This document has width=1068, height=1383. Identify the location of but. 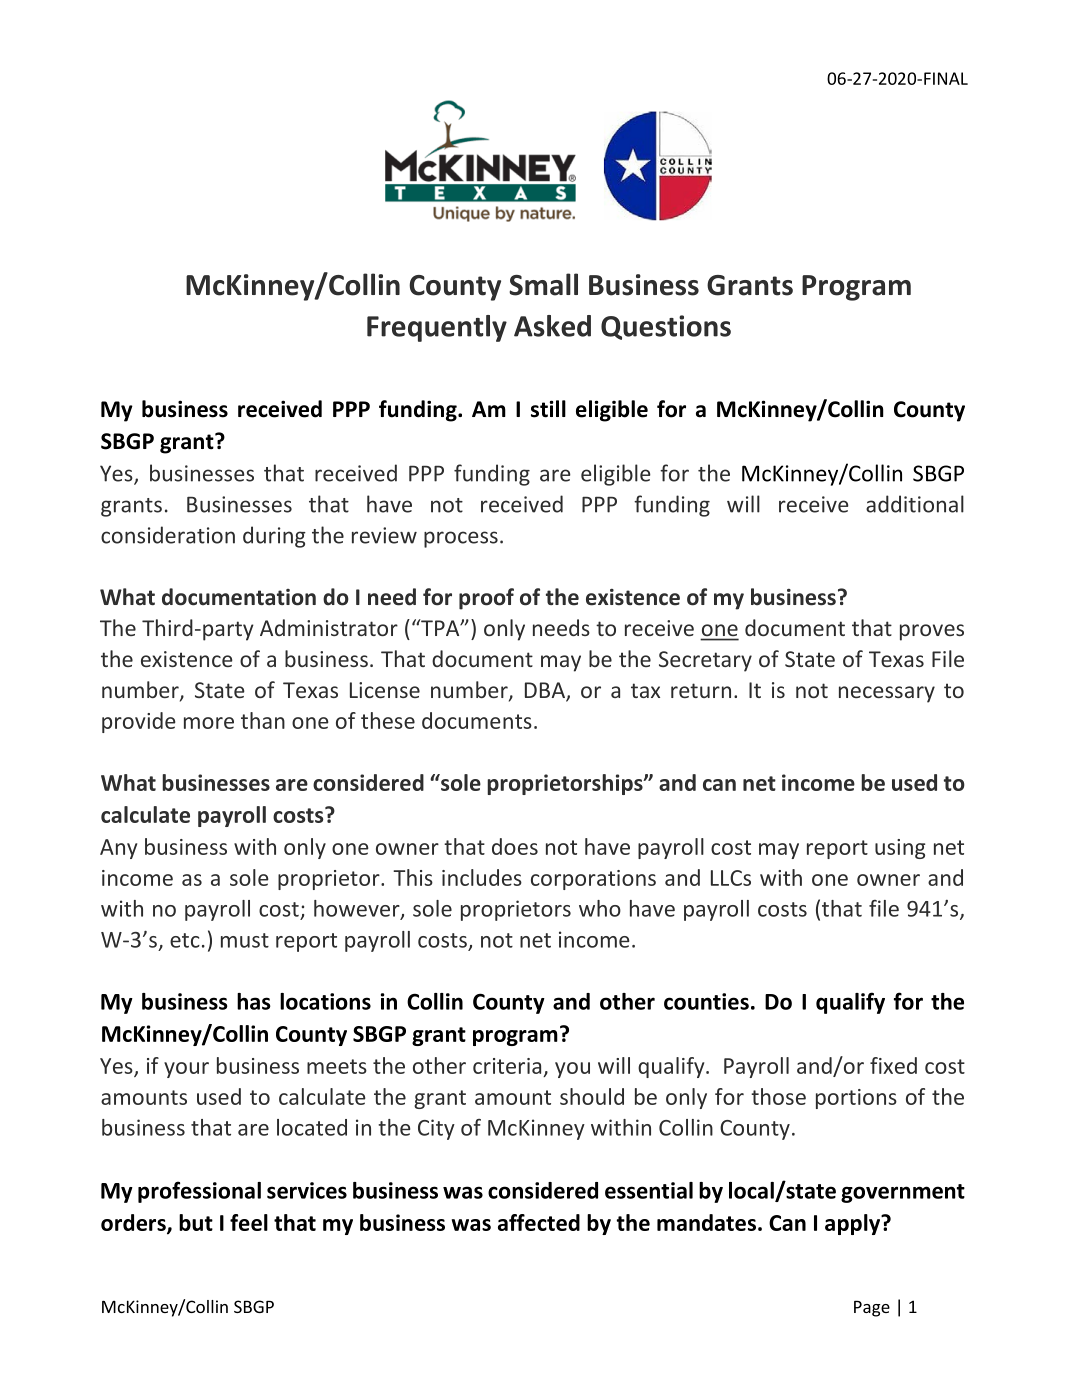
(196, 1222).
